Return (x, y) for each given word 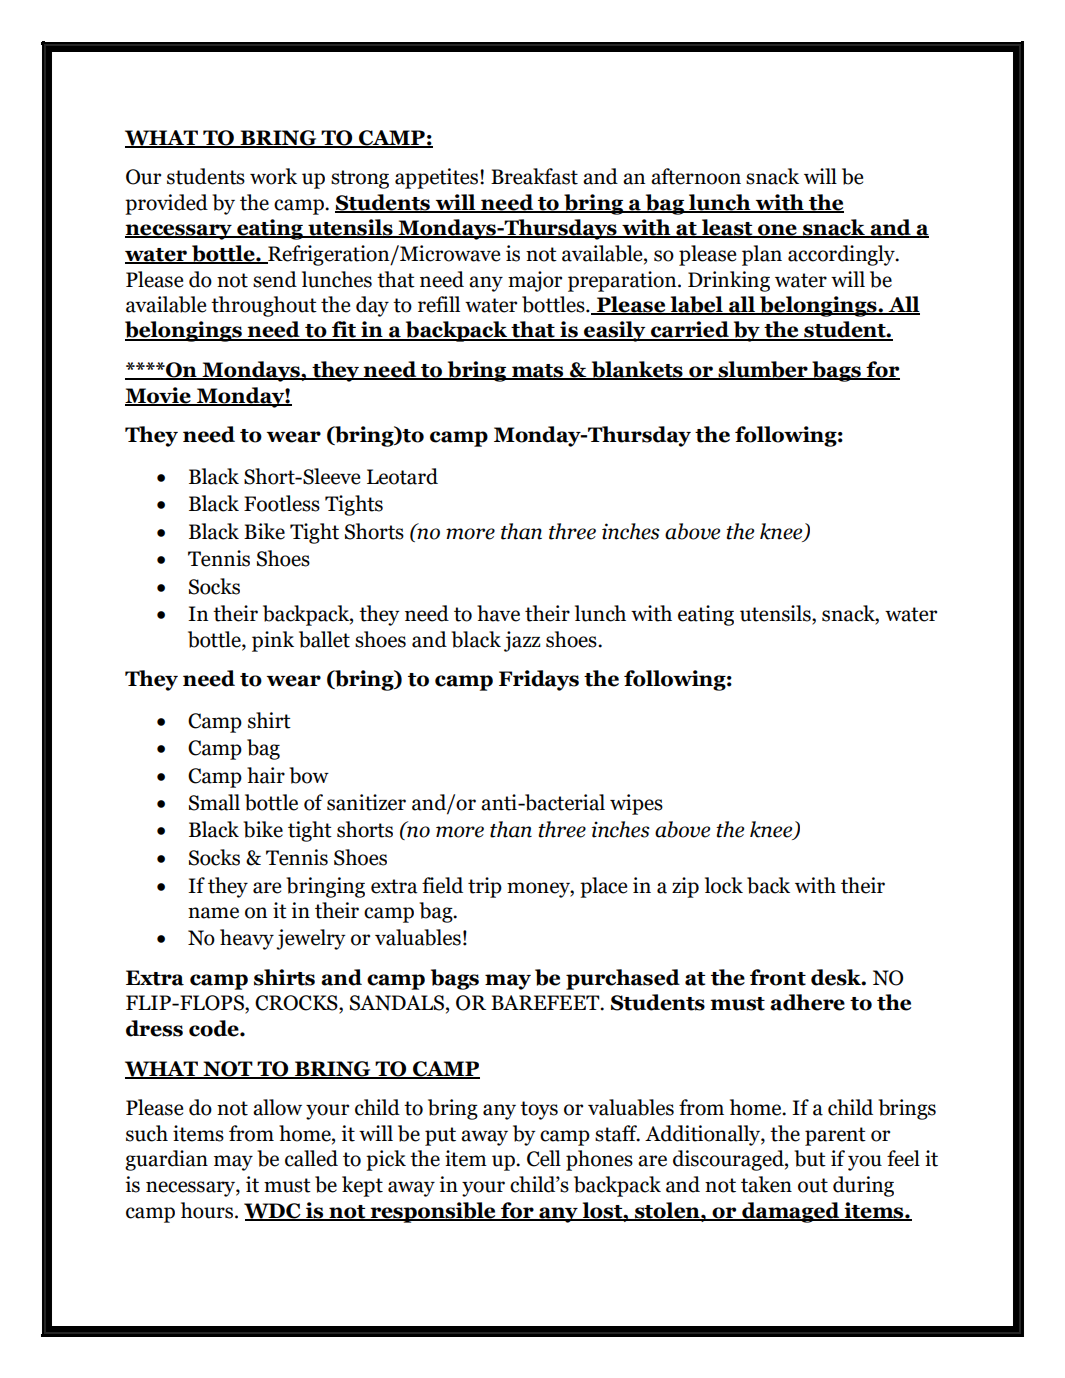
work (273, 176)
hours (207, 1210)
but (810, 1158)
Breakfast (534, 176)
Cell (544, 1158)
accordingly (842, 255)
